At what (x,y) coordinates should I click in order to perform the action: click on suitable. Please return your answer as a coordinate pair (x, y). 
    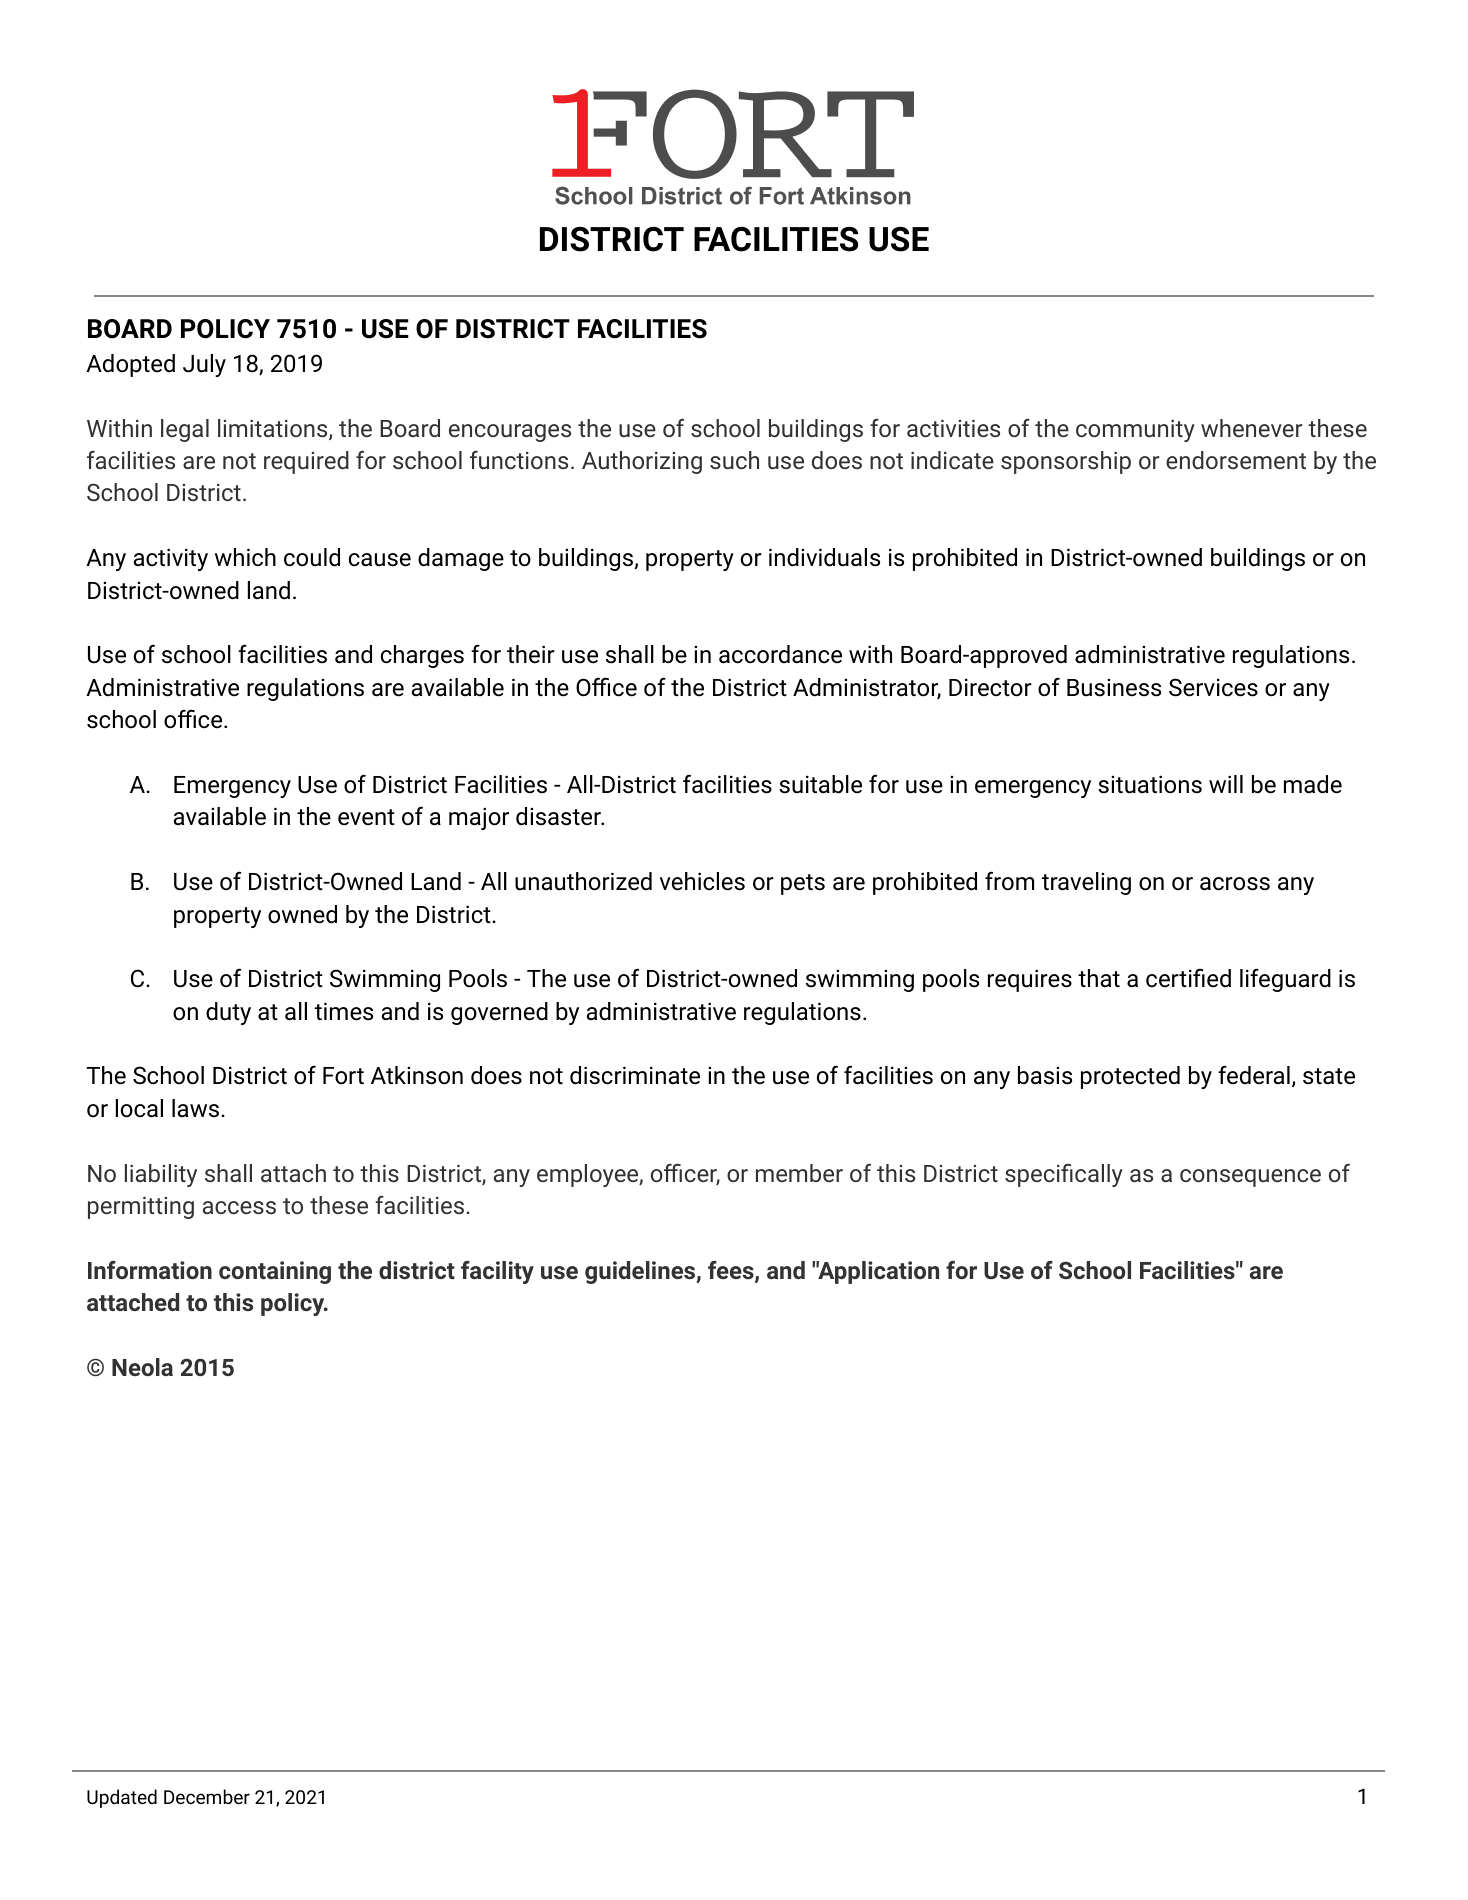
    Looking at the image, I should click on (820, 784).
